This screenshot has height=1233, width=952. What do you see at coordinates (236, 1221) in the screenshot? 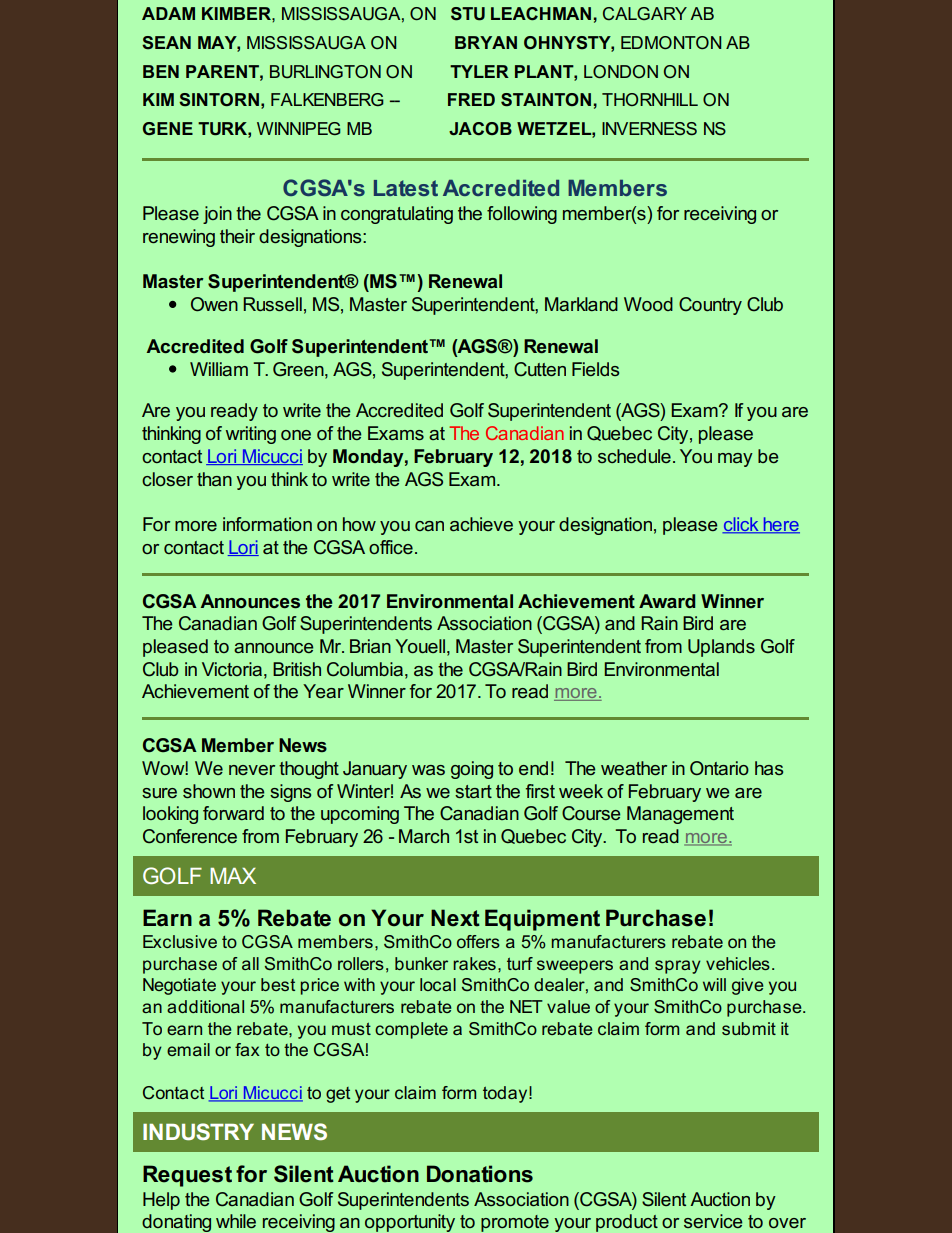
I see `while` at bounding box center [236, 1221].
